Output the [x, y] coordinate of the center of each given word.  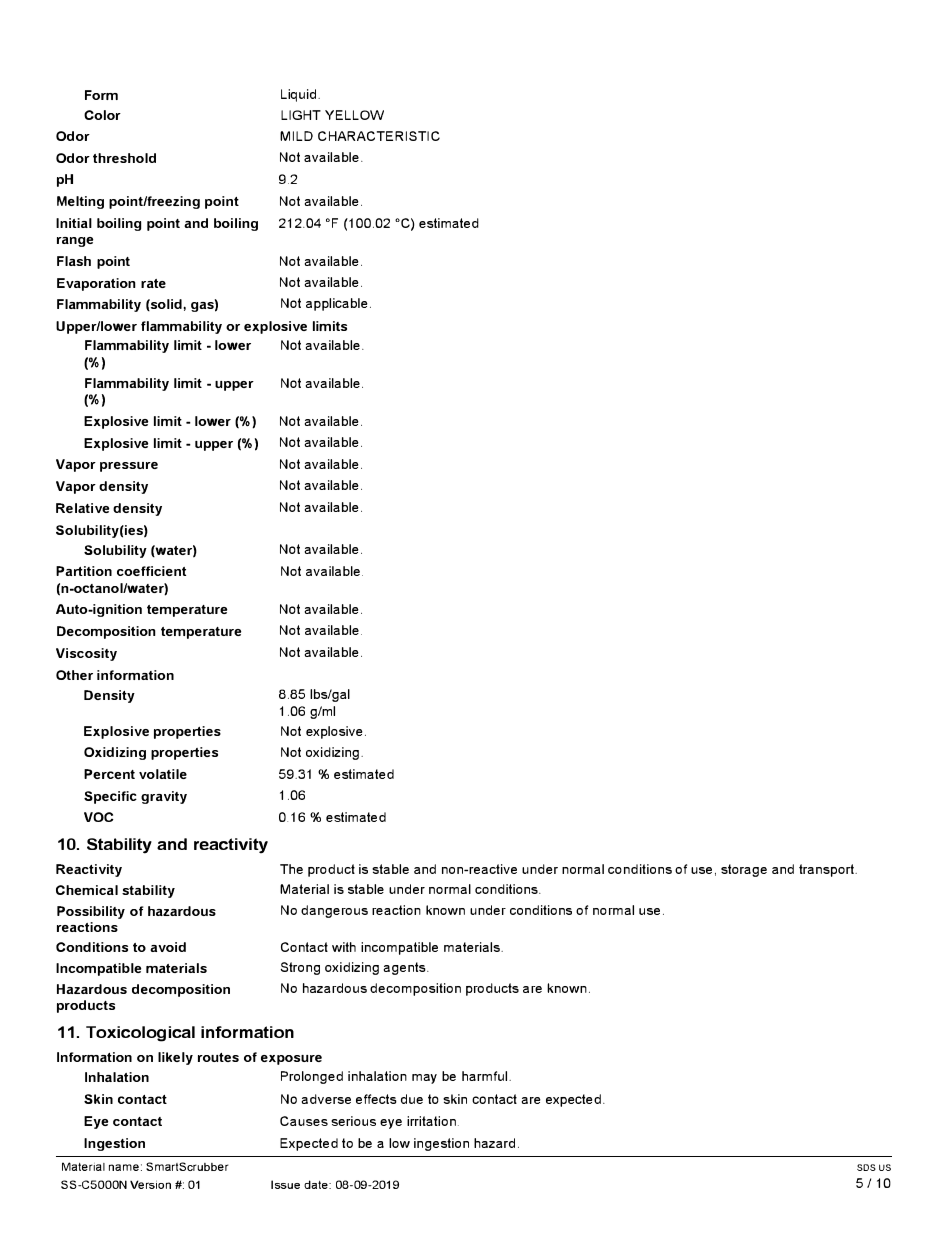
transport [827, 870]
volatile [163, 774]
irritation [431, 1121]
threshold [124, 158]
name [124, 1167]
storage [744, 870]
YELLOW [354, 115]
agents [405, 968]
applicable [337, 304]
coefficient [151, 571]
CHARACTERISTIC [379, 136]
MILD [296, 136]
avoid [168, 947]
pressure [129, 467]
